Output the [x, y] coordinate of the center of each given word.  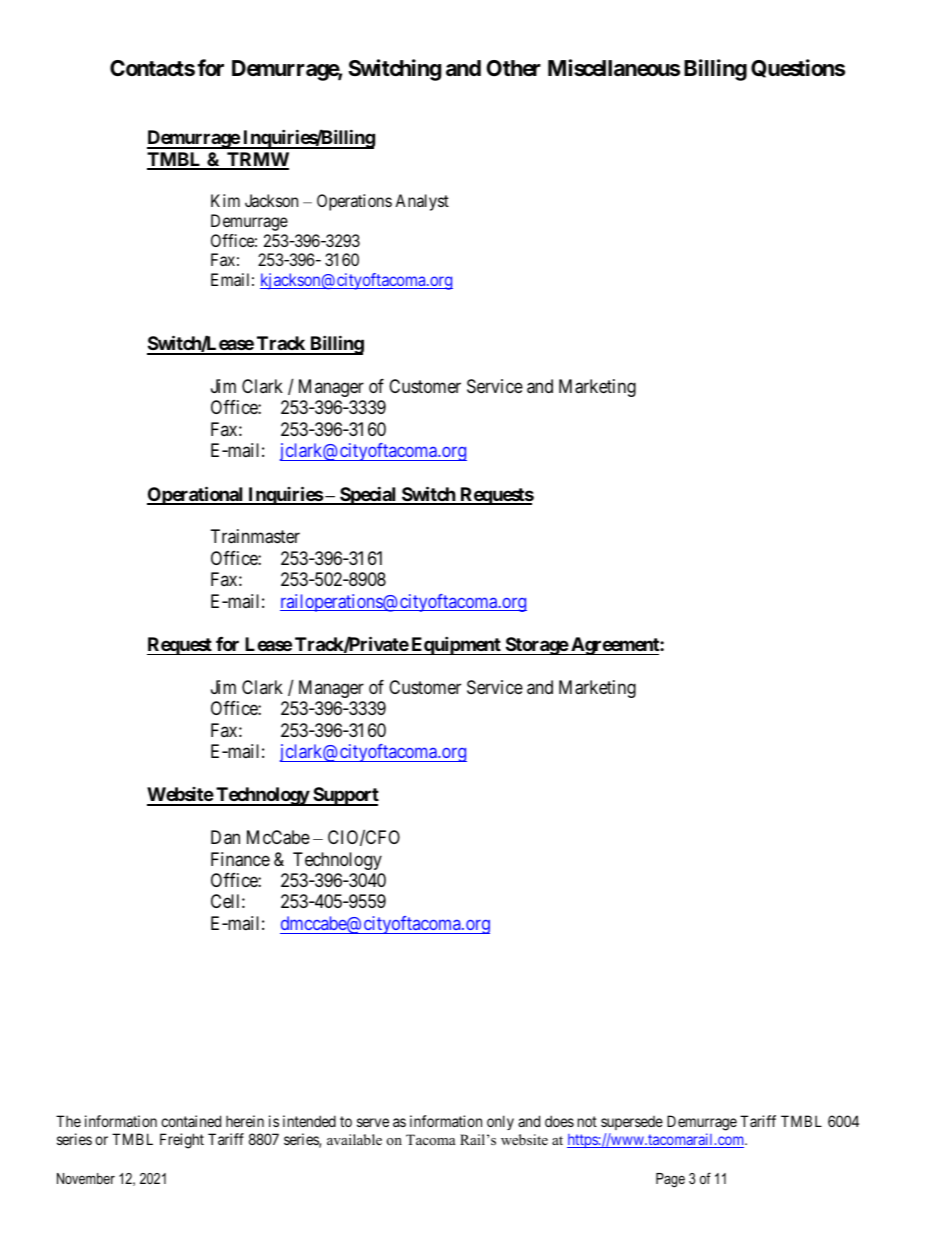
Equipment [456, 645]
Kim [225, 200]
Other [513, 68]
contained [191, 1121]
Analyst [422, 202]
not [587, 1121]
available [354, 1139]
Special [368, 495]
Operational [196, 495]
